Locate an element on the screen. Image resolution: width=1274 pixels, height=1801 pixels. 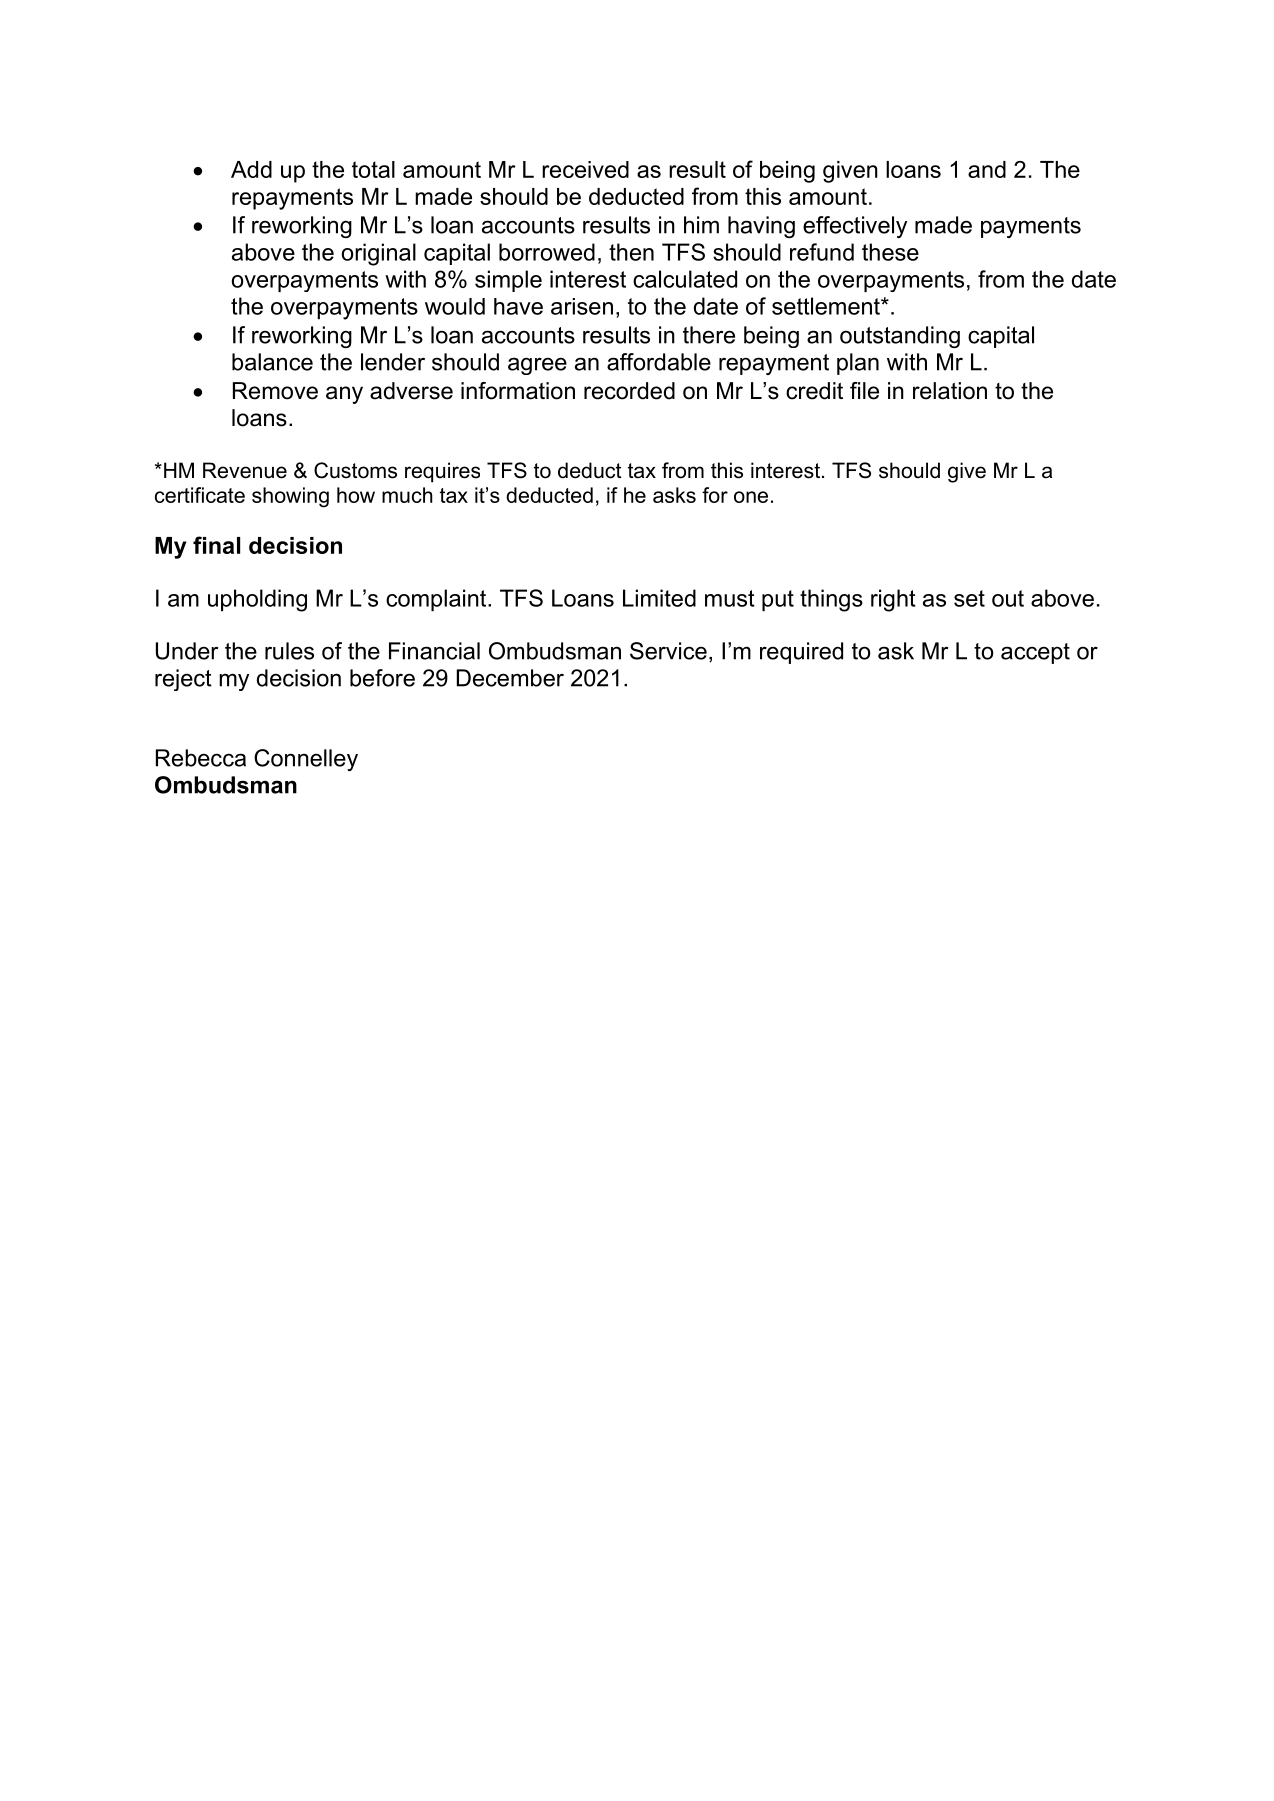
received is located at coordinates (585, 169).
